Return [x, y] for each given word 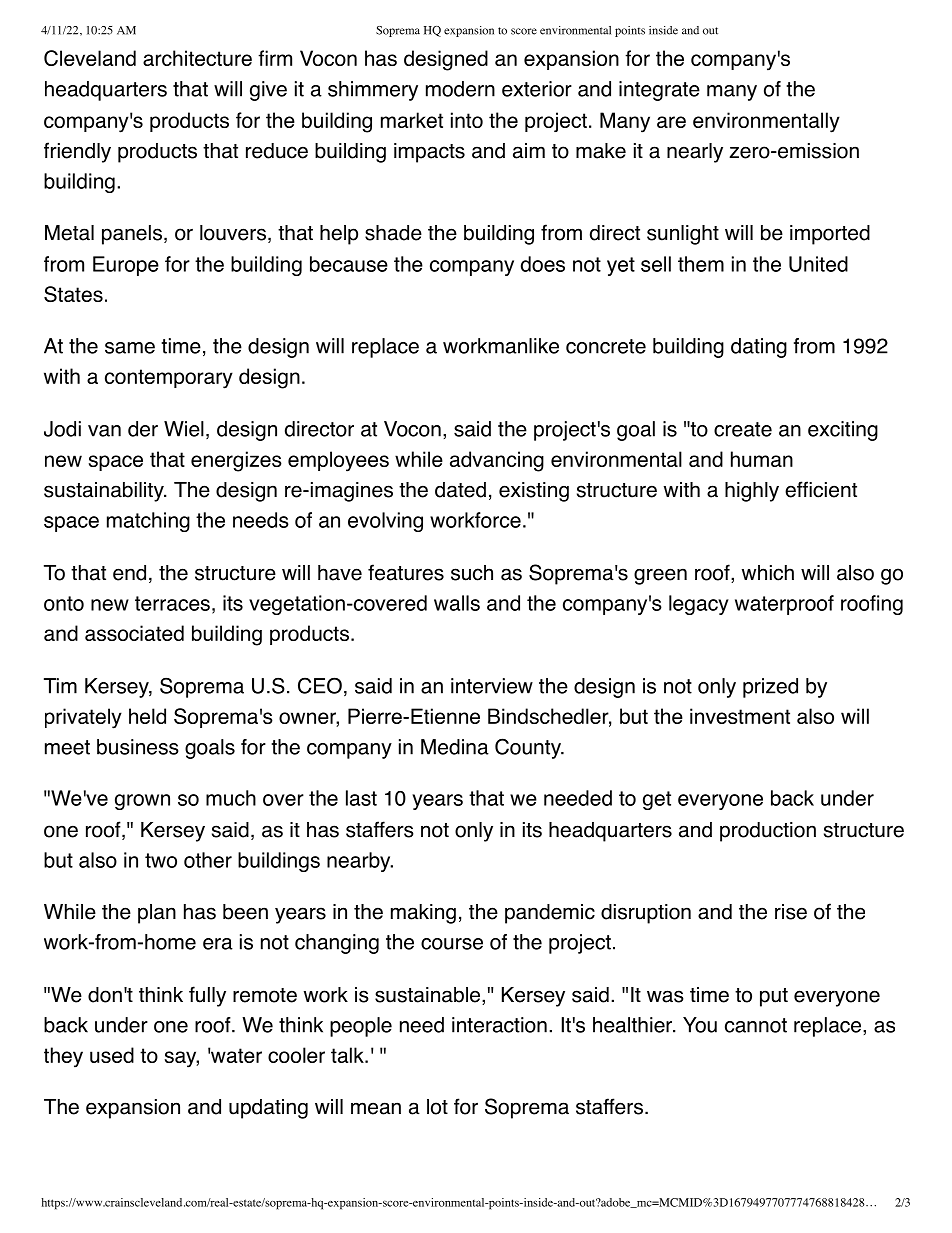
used [112, 1055]
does [543, 264]
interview [492, 686]
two [161, 860]
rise [791, 912]
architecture [197, 58]
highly [752, 492]
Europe [126, 266]
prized [770, 688]
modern [460, 89]
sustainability [105, 492]
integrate [659, 91]
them [701, 264]
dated [460, 490]
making [423, 914]
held [147, 716]
